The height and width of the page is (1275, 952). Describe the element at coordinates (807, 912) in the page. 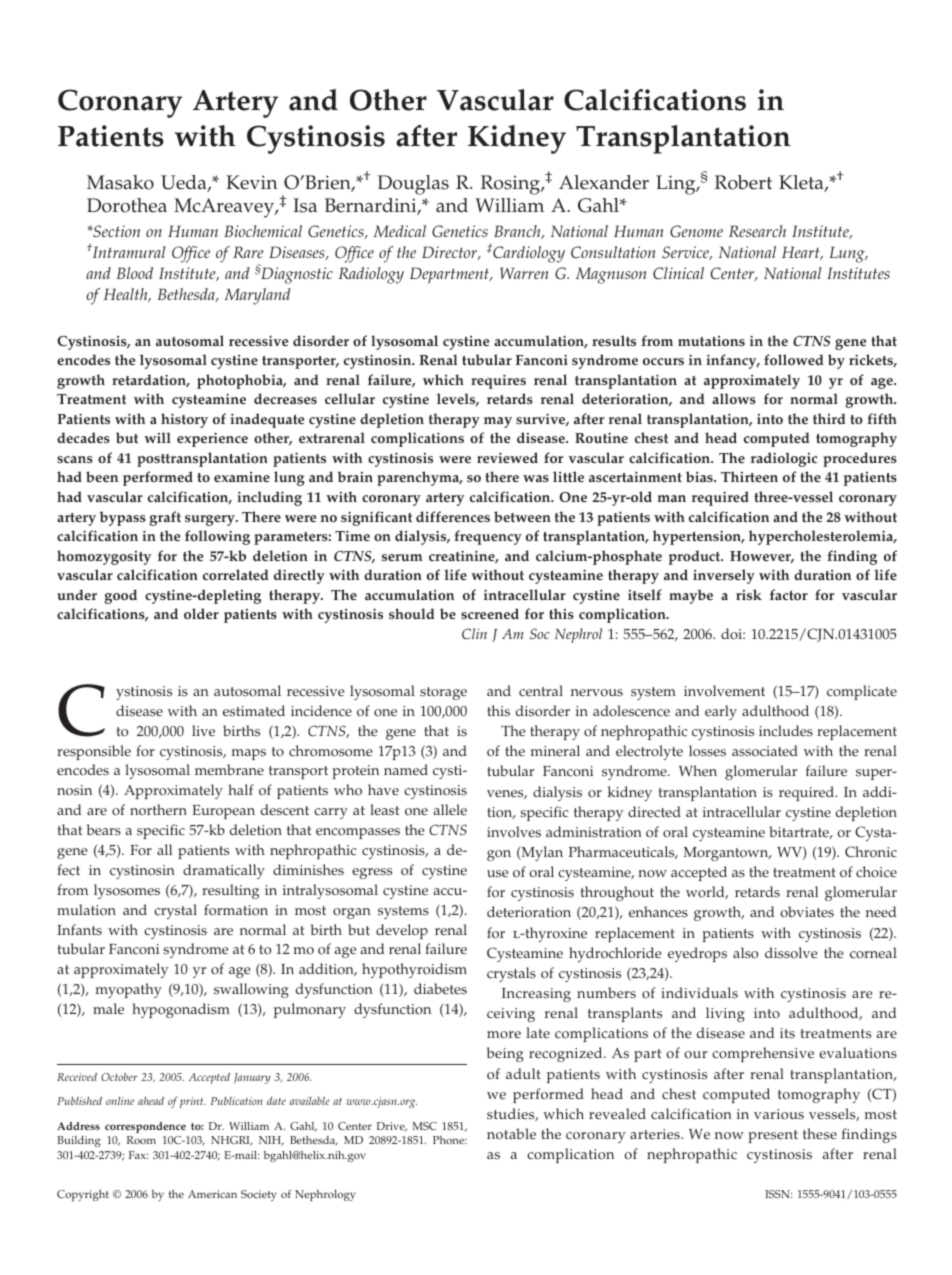

I see `obviates` at that location.
